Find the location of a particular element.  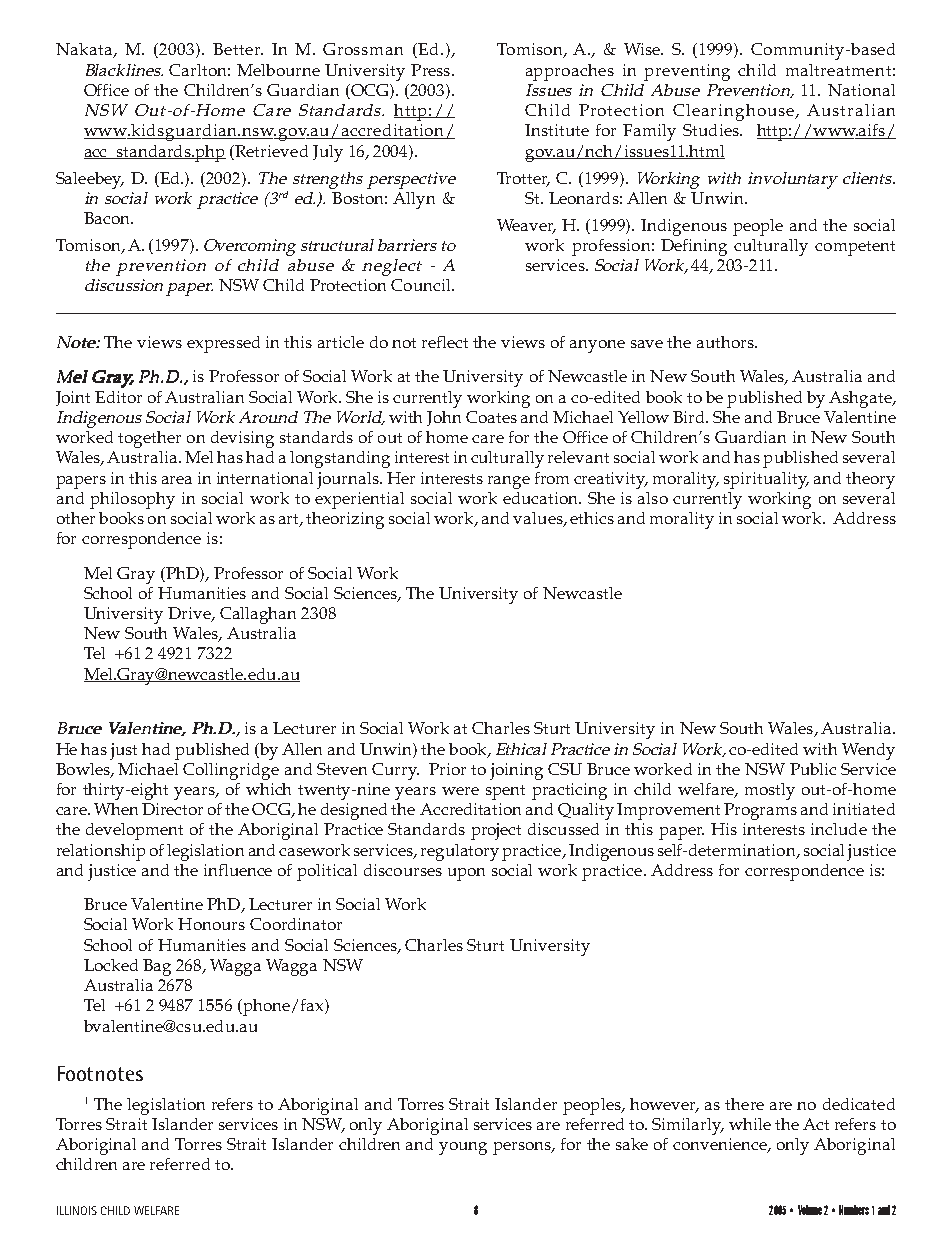

approaches is located at coordinates (570, 72).
